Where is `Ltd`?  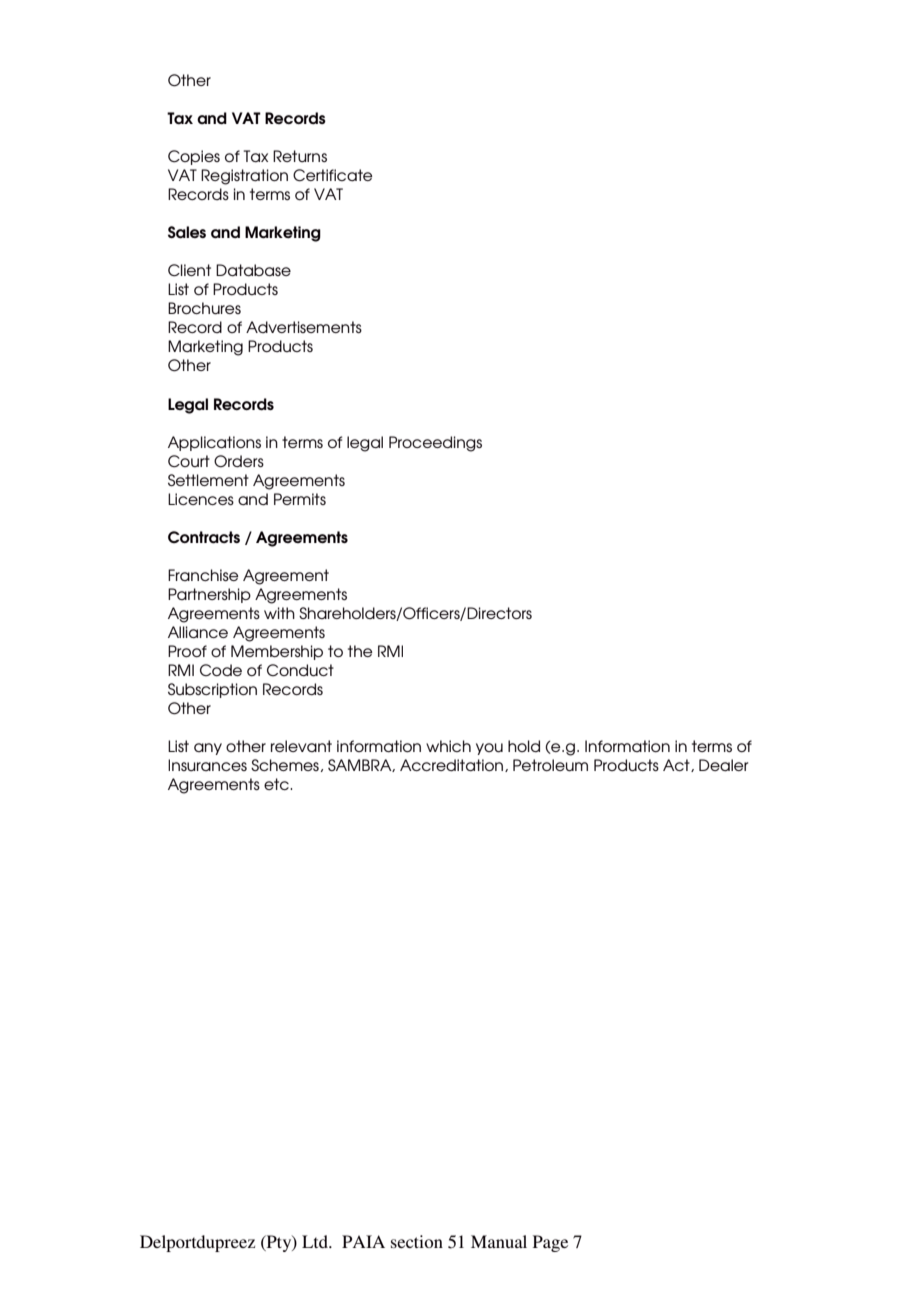 Ltd is located at coordinates (316, 1241).
